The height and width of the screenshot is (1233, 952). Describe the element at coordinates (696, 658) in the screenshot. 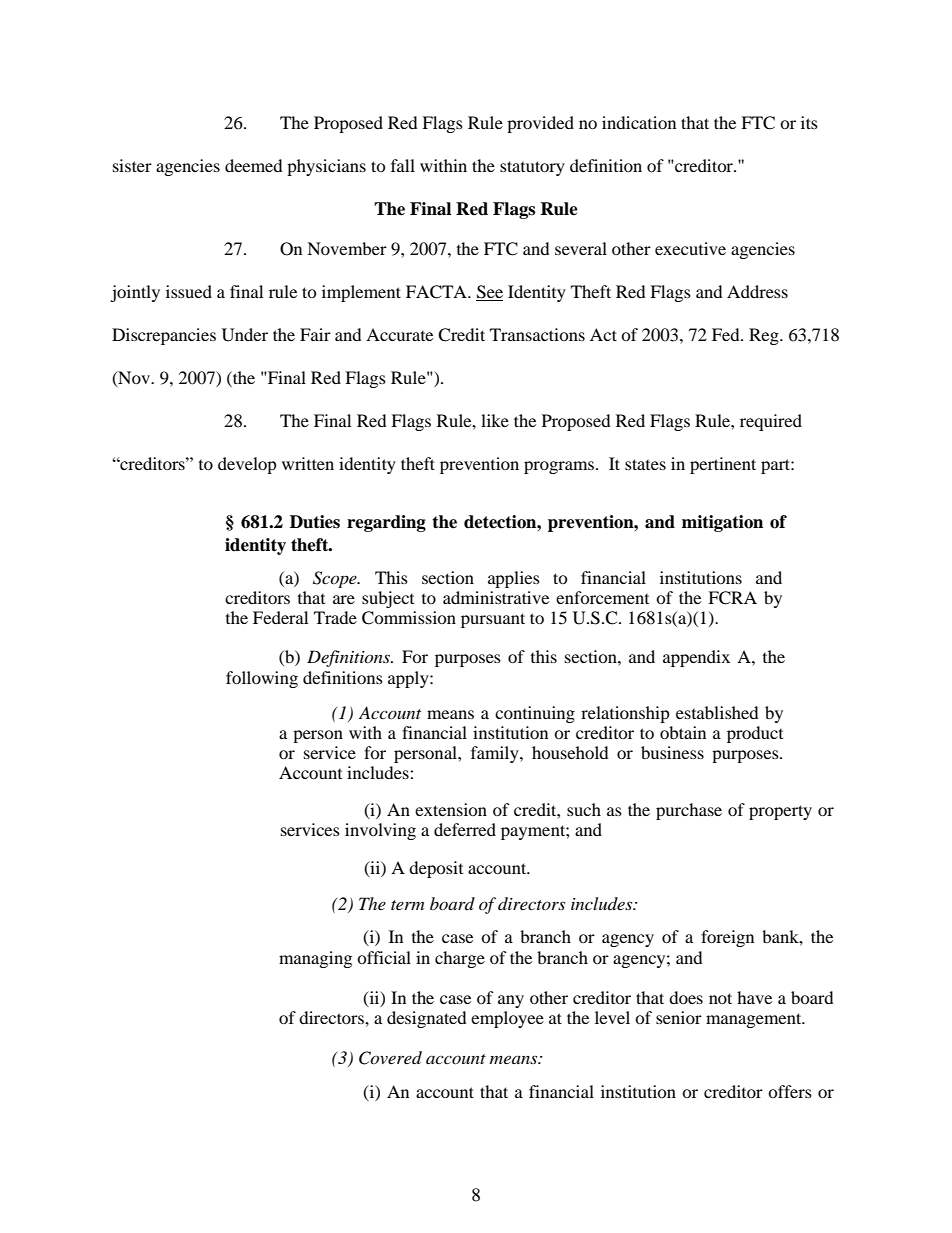

I see `appendix` at that location.
